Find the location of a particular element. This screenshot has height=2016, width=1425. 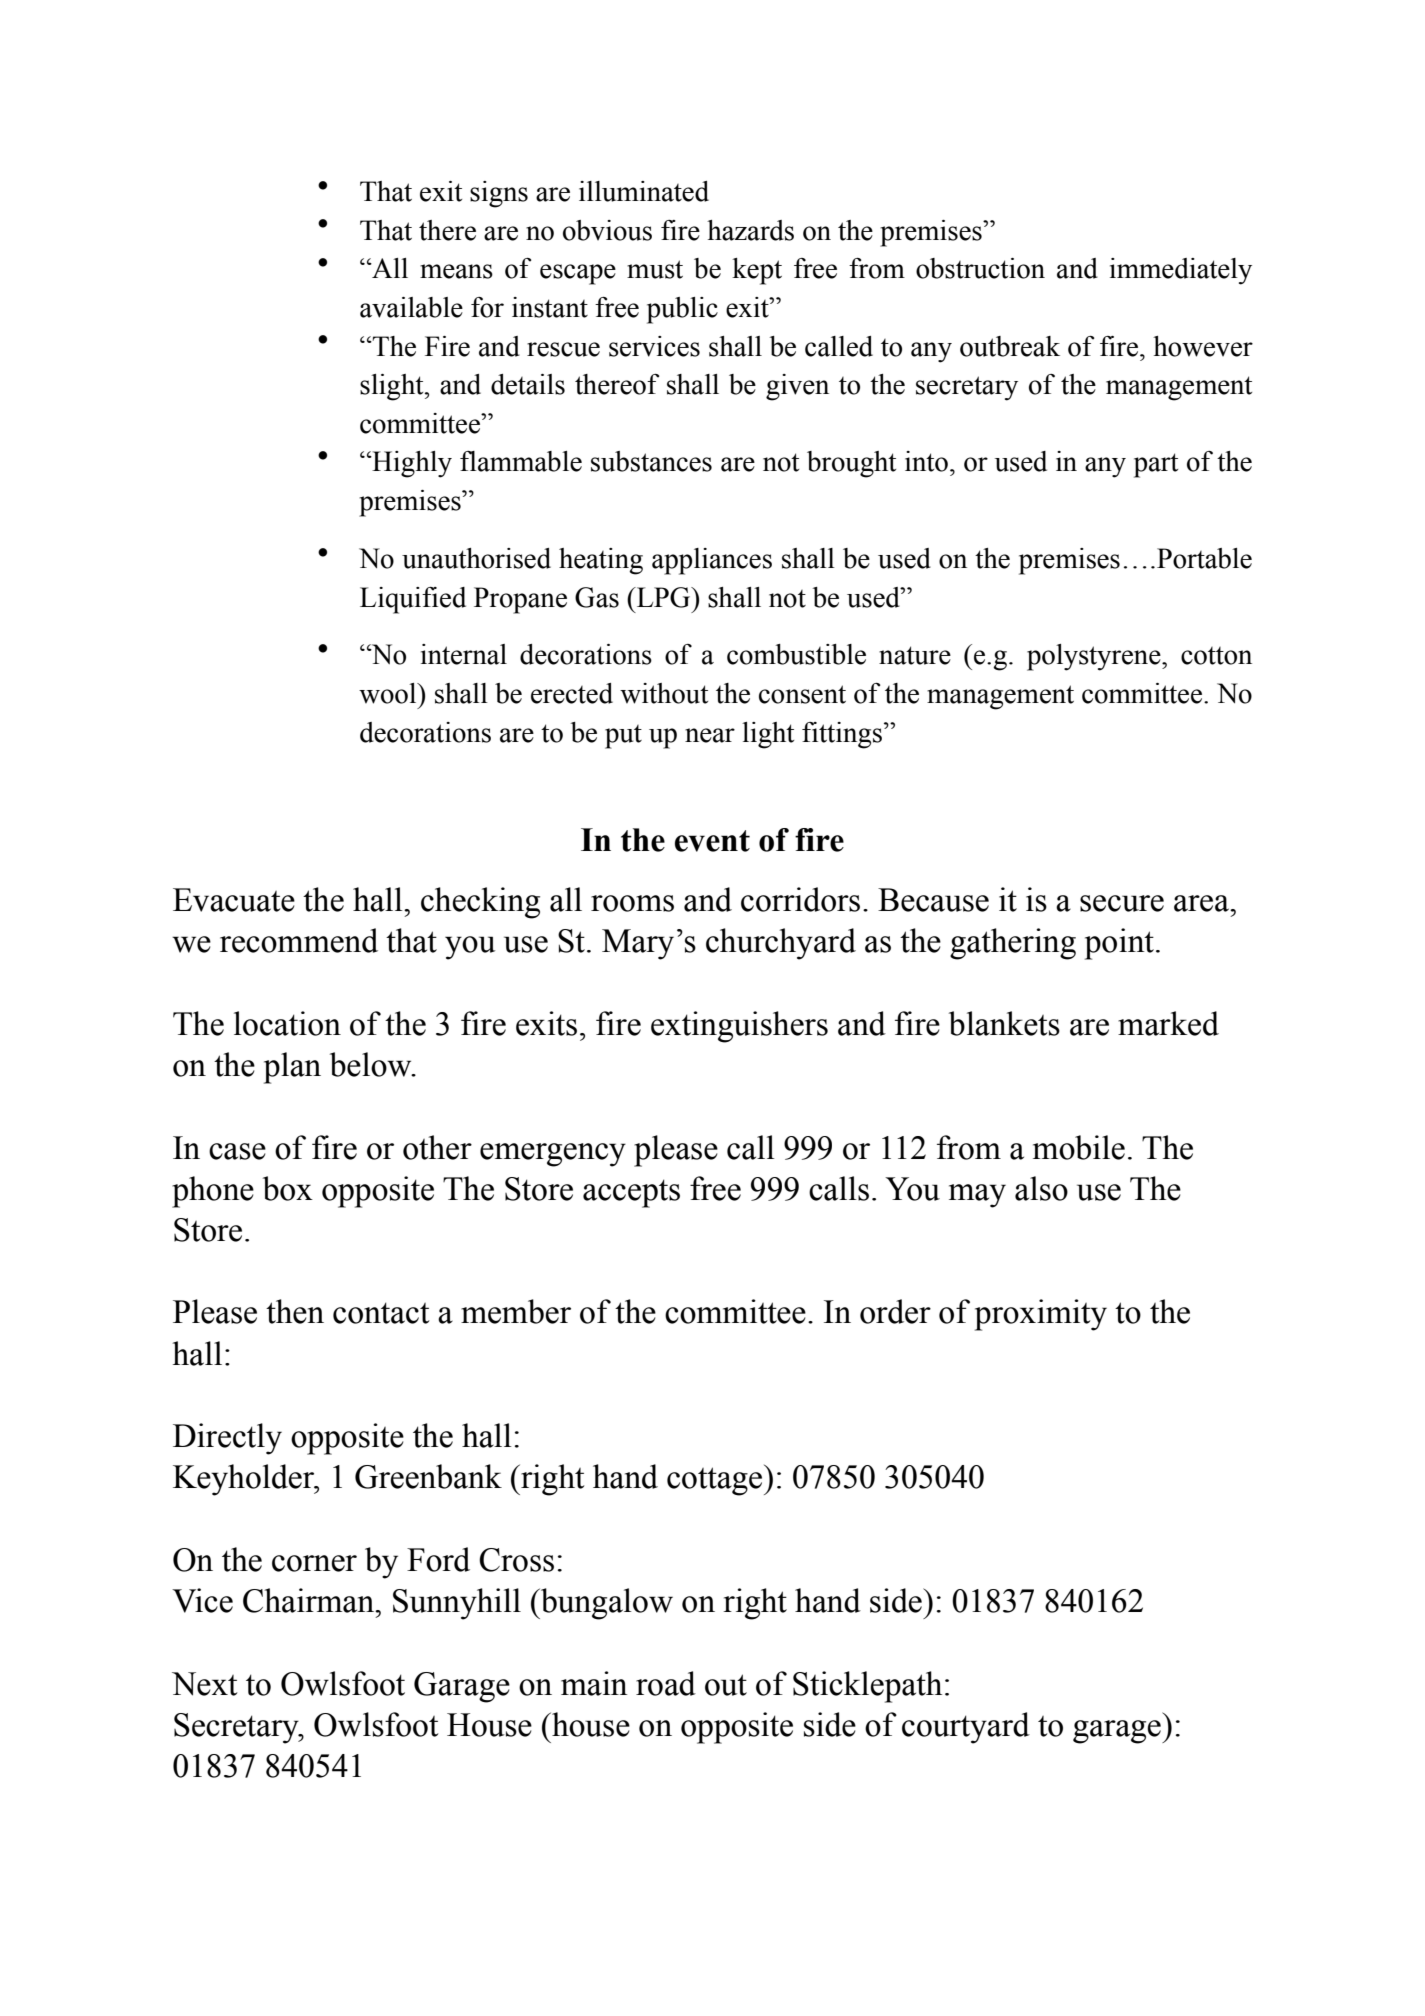

proximity is located at coordinates (1041, 1315).
